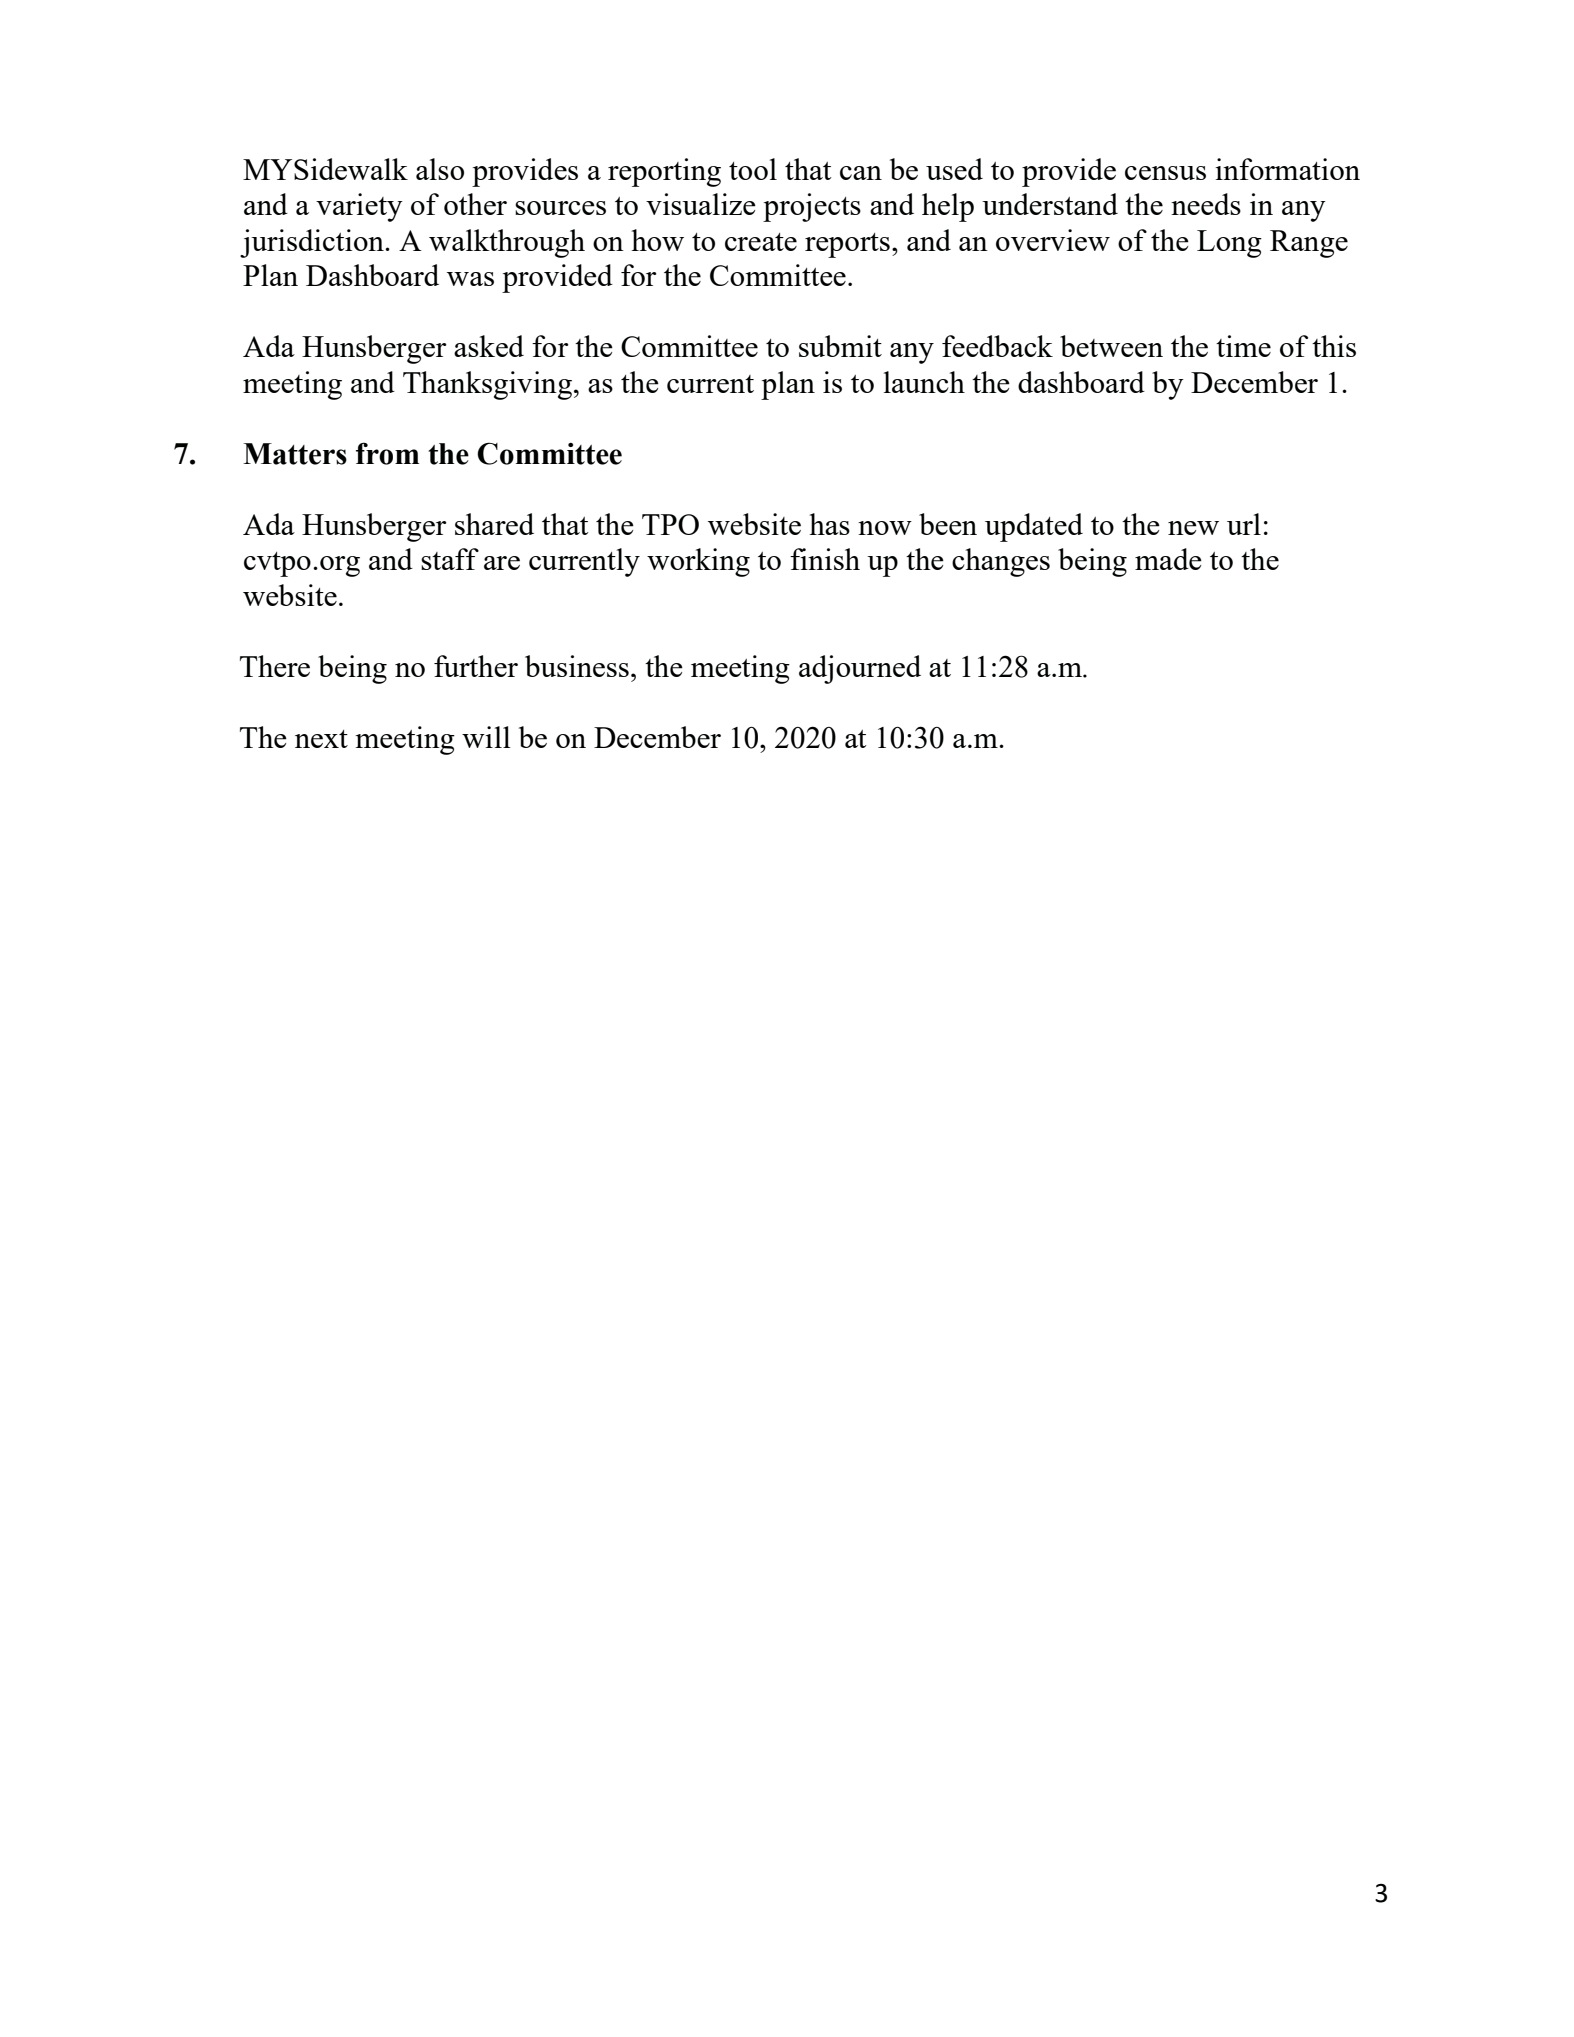 This document has height=2037, width=1574. Describe the element at coordinates (861, 173) in the document. I see `can` at that location.
